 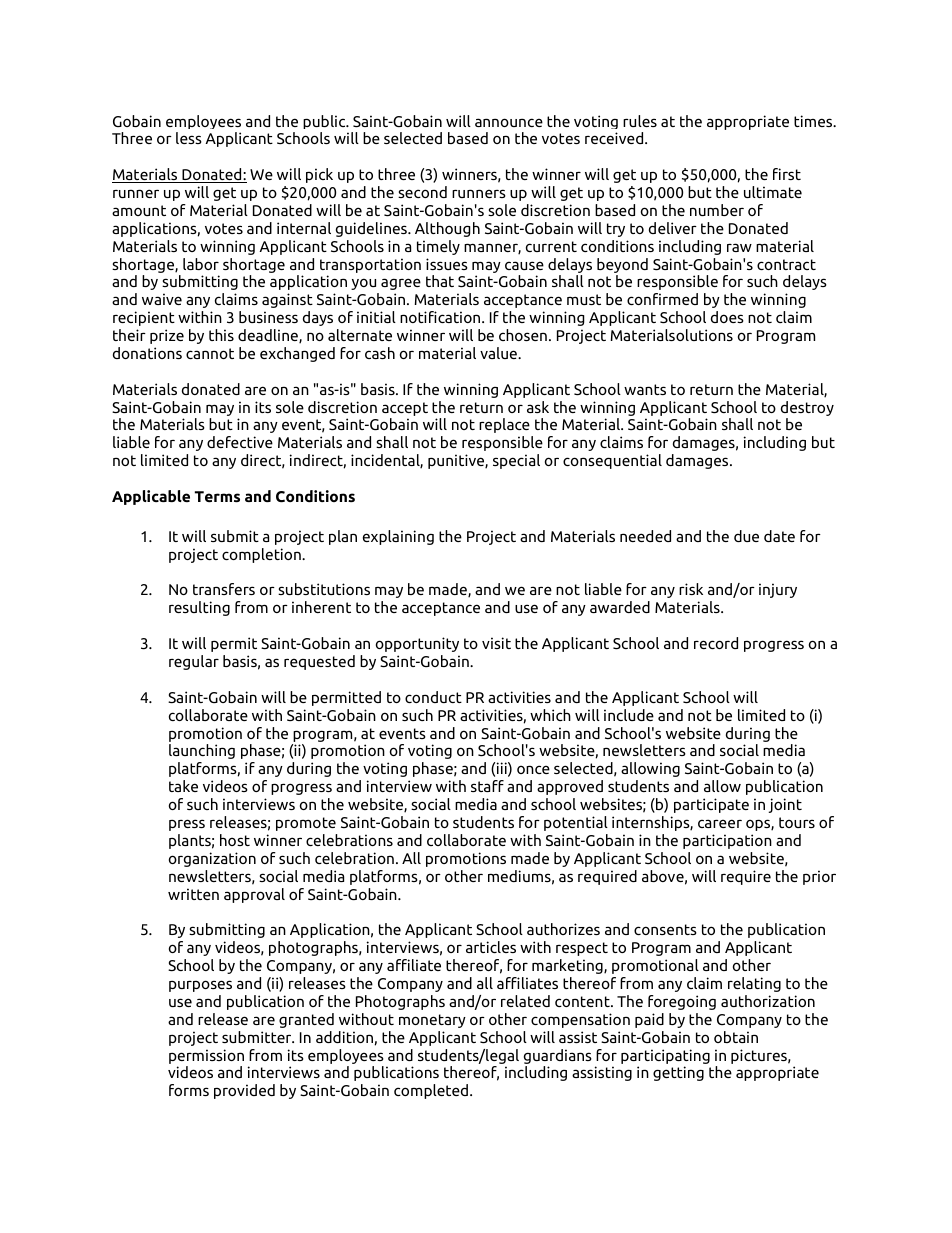 What do you see at coordinates (509, 122) in the screenshot?
I see `announce` at bounding box center [509, 122].
